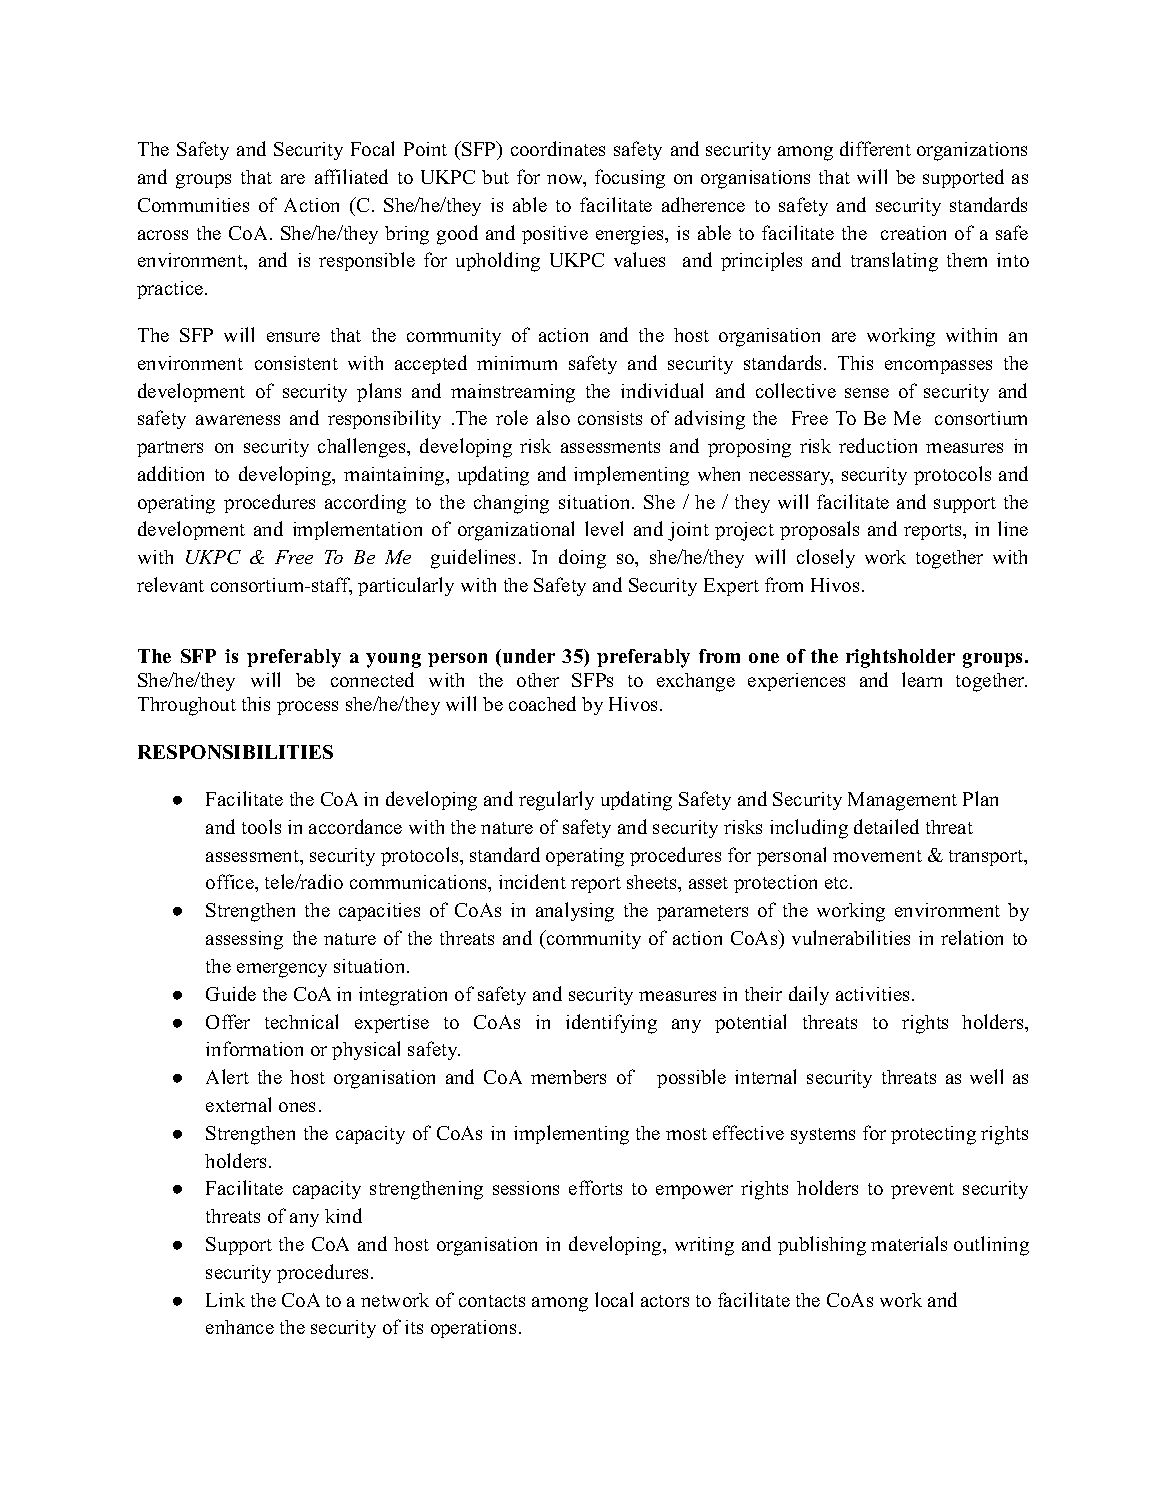 Image resolution: width=1167 pixels, height=1511 pixels. What do you see at coordinates (193, 205) in the screenshot?
I see `Communities` at bounding box center [193, 205].
